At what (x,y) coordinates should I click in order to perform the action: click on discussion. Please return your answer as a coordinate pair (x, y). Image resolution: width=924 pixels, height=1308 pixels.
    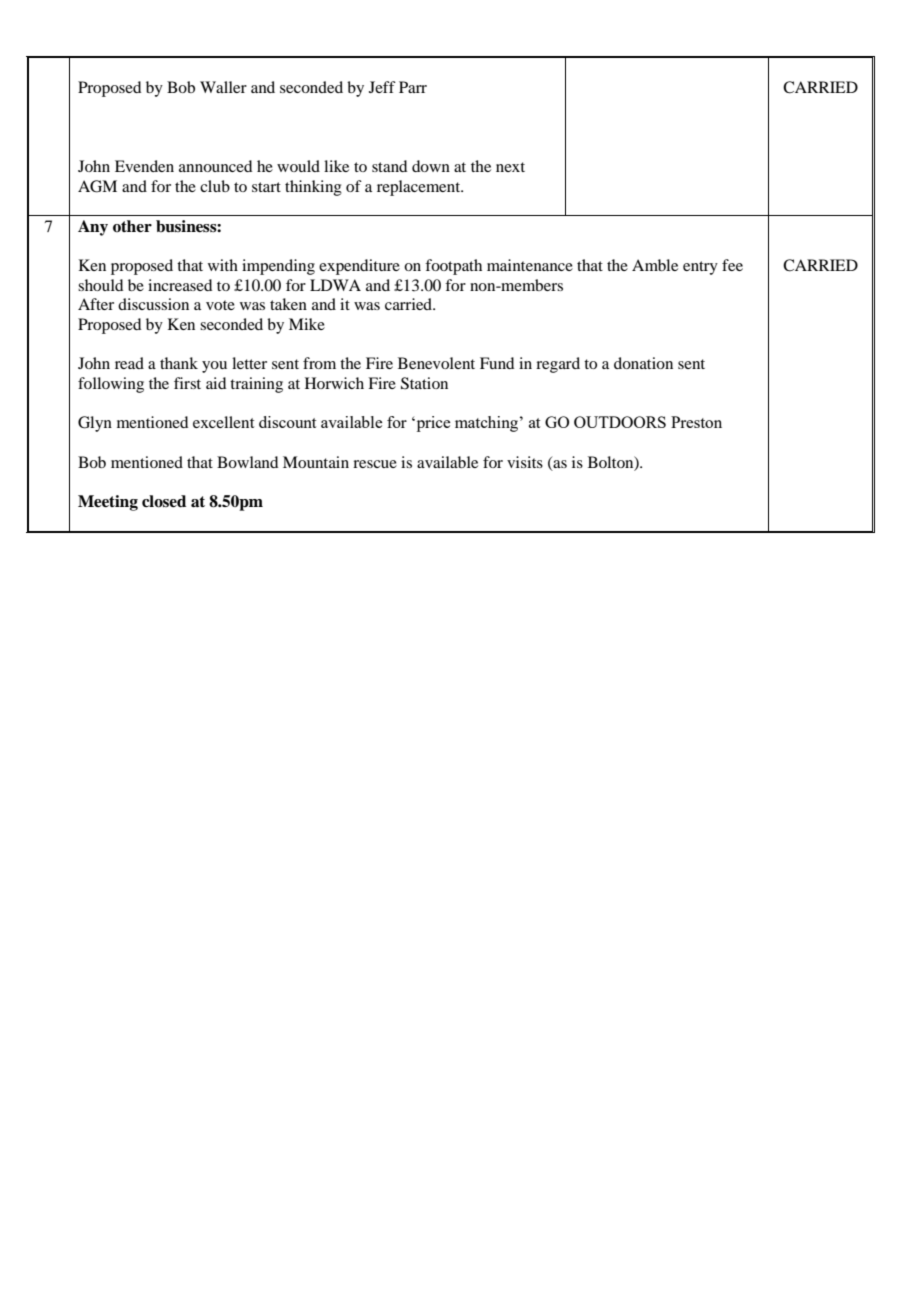
    Looking at the image, I should click on (153, 304).
